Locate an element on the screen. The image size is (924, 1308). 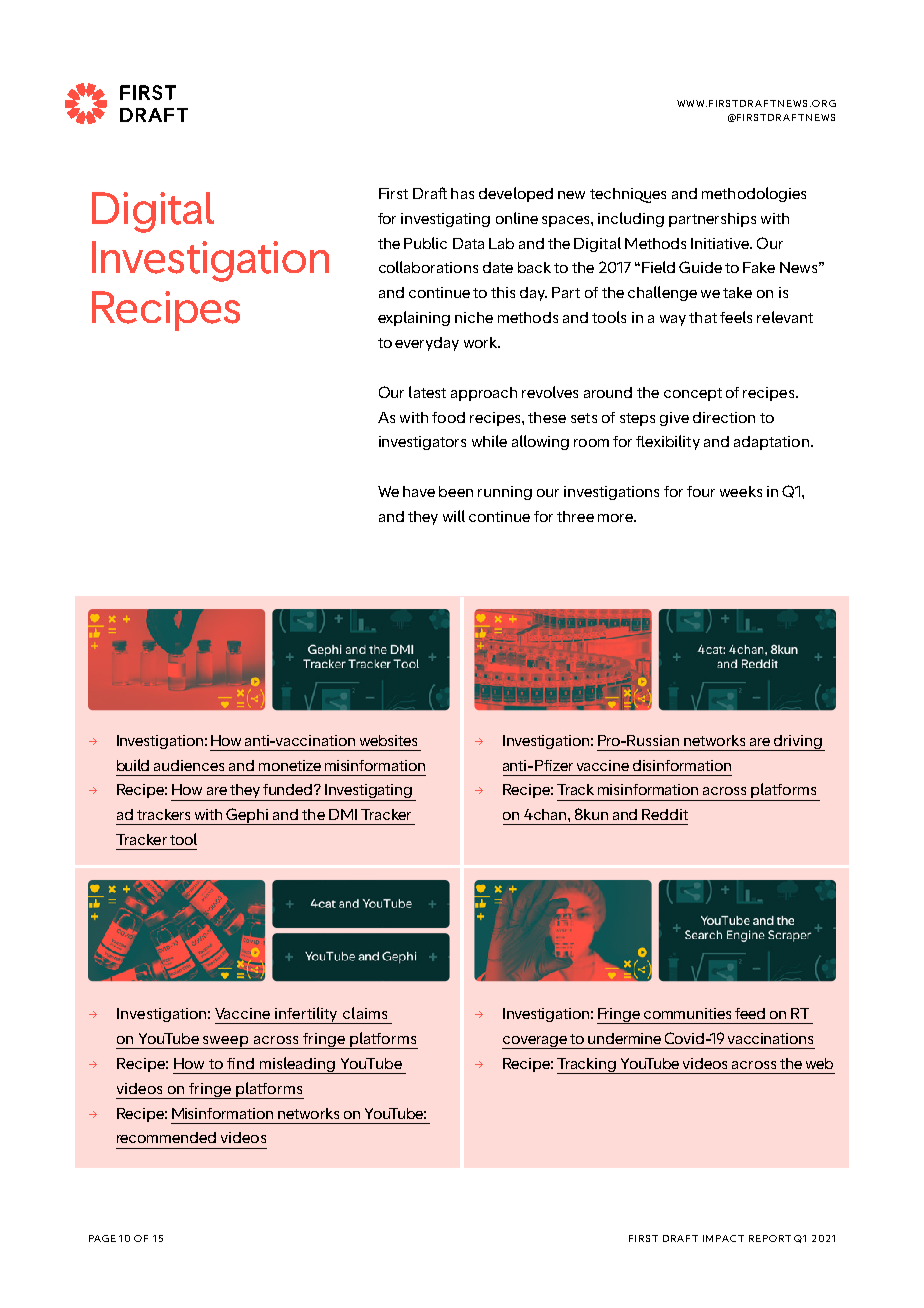
coverage is located at coordinates (535, 1042).
